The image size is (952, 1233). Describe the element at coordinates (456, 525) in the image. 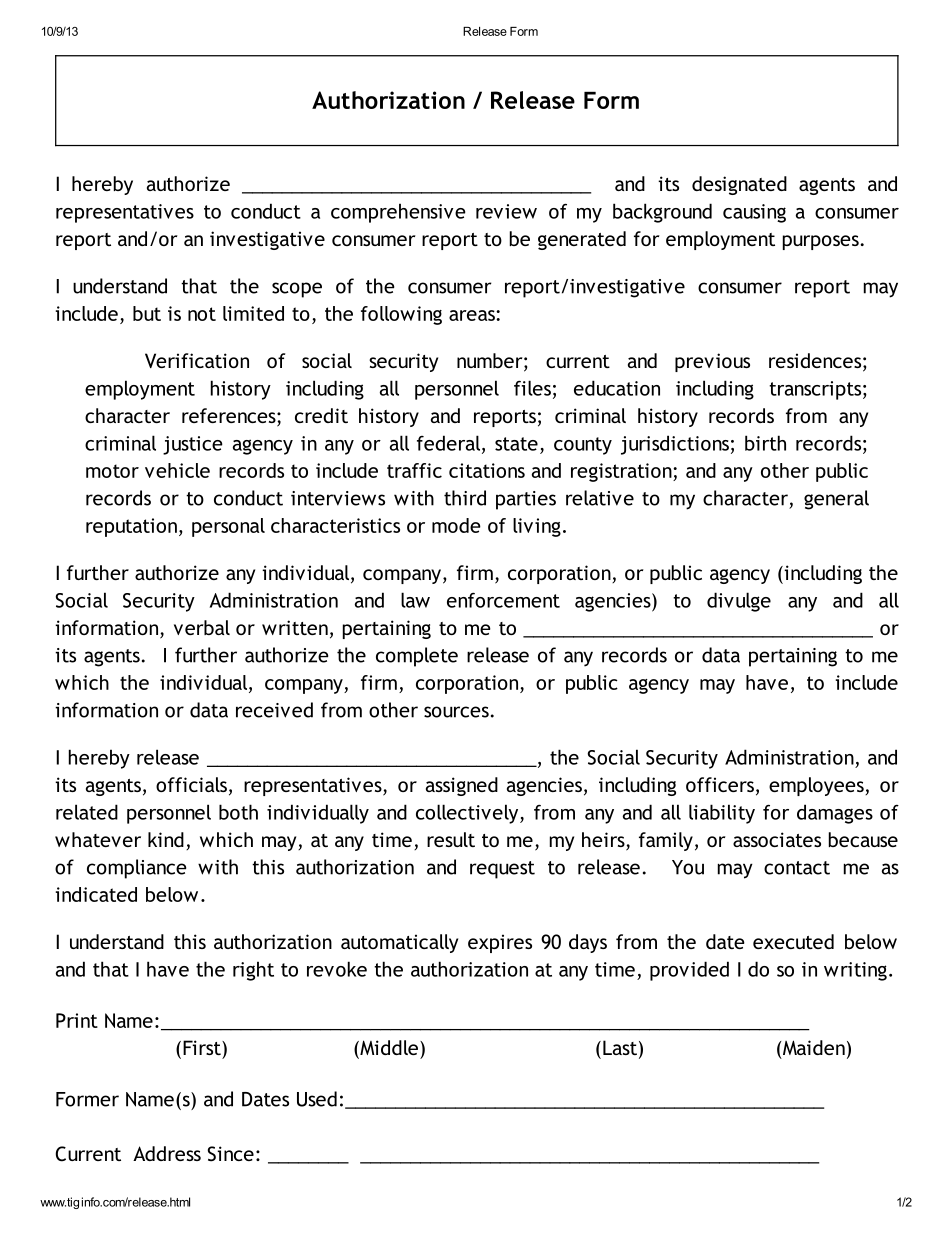

I see `mode` at that location.
